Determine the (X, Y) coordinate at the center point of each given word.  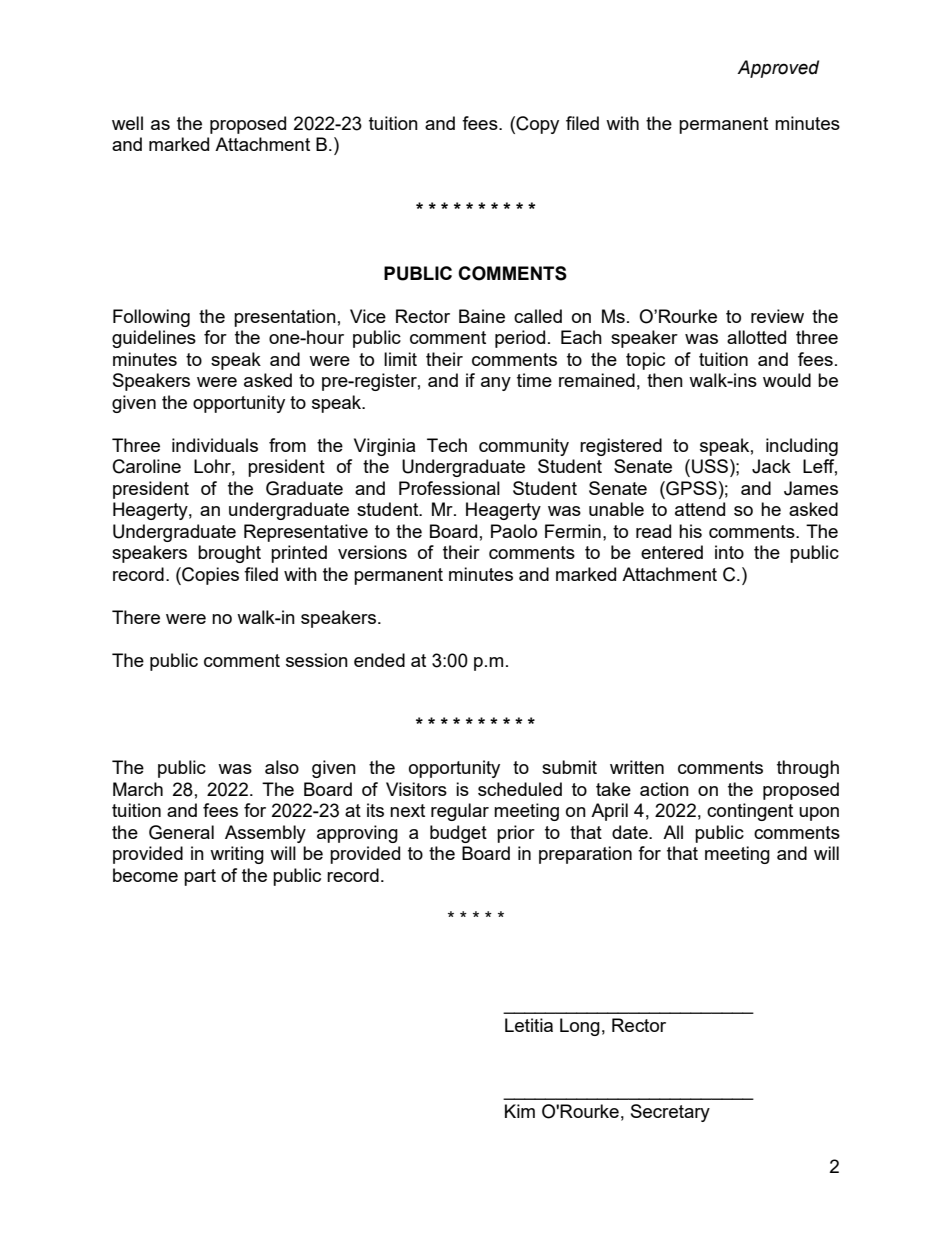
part (200, 877)
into (729, 552)
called (538, 316)
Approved (778, 69)
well (127, 123)
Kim (520, 1111)
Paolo (514, 531)
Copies (209, 576)
